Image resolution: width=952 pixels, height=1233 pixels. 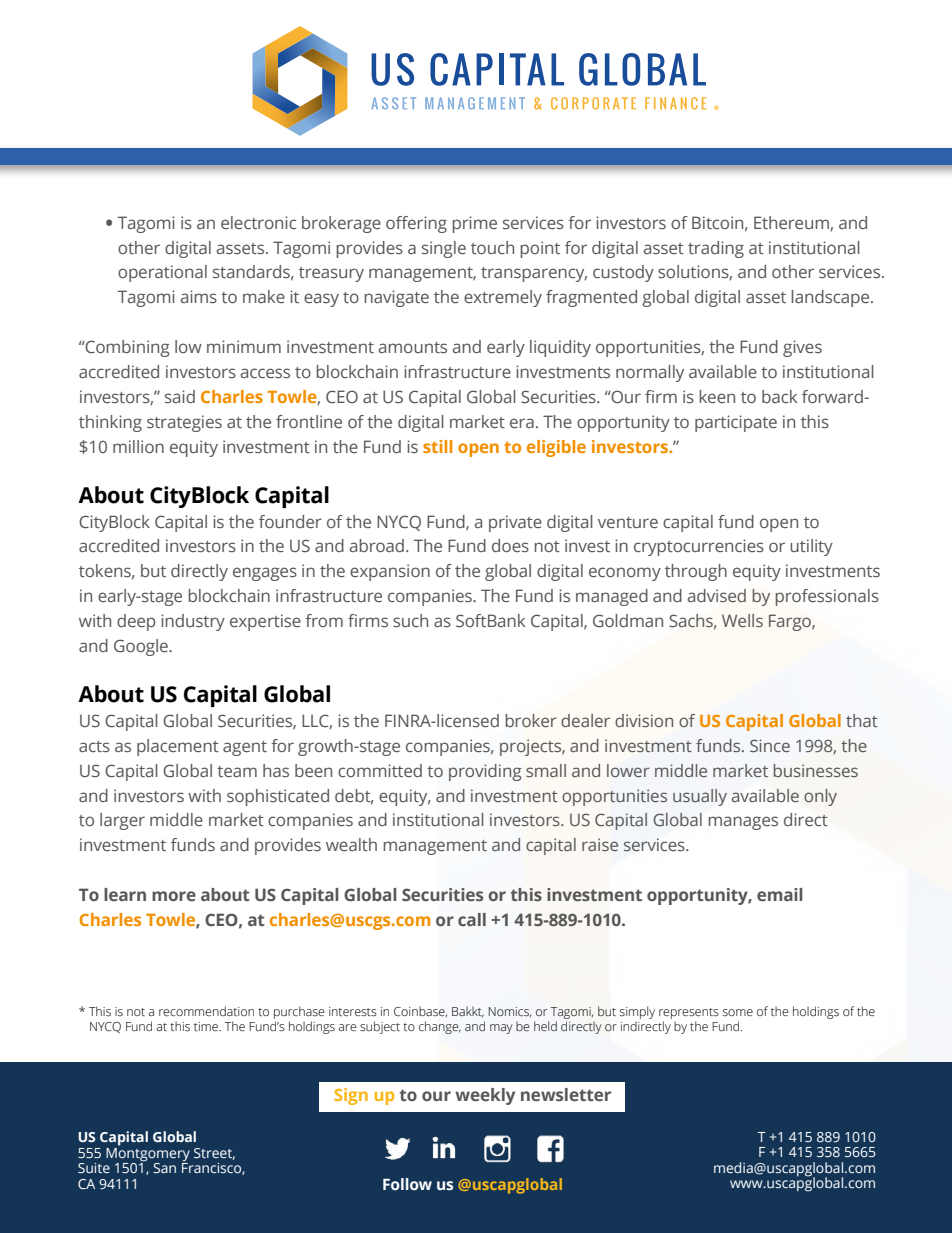 I want to click on recommendation, so click(x=206, y=1011).
